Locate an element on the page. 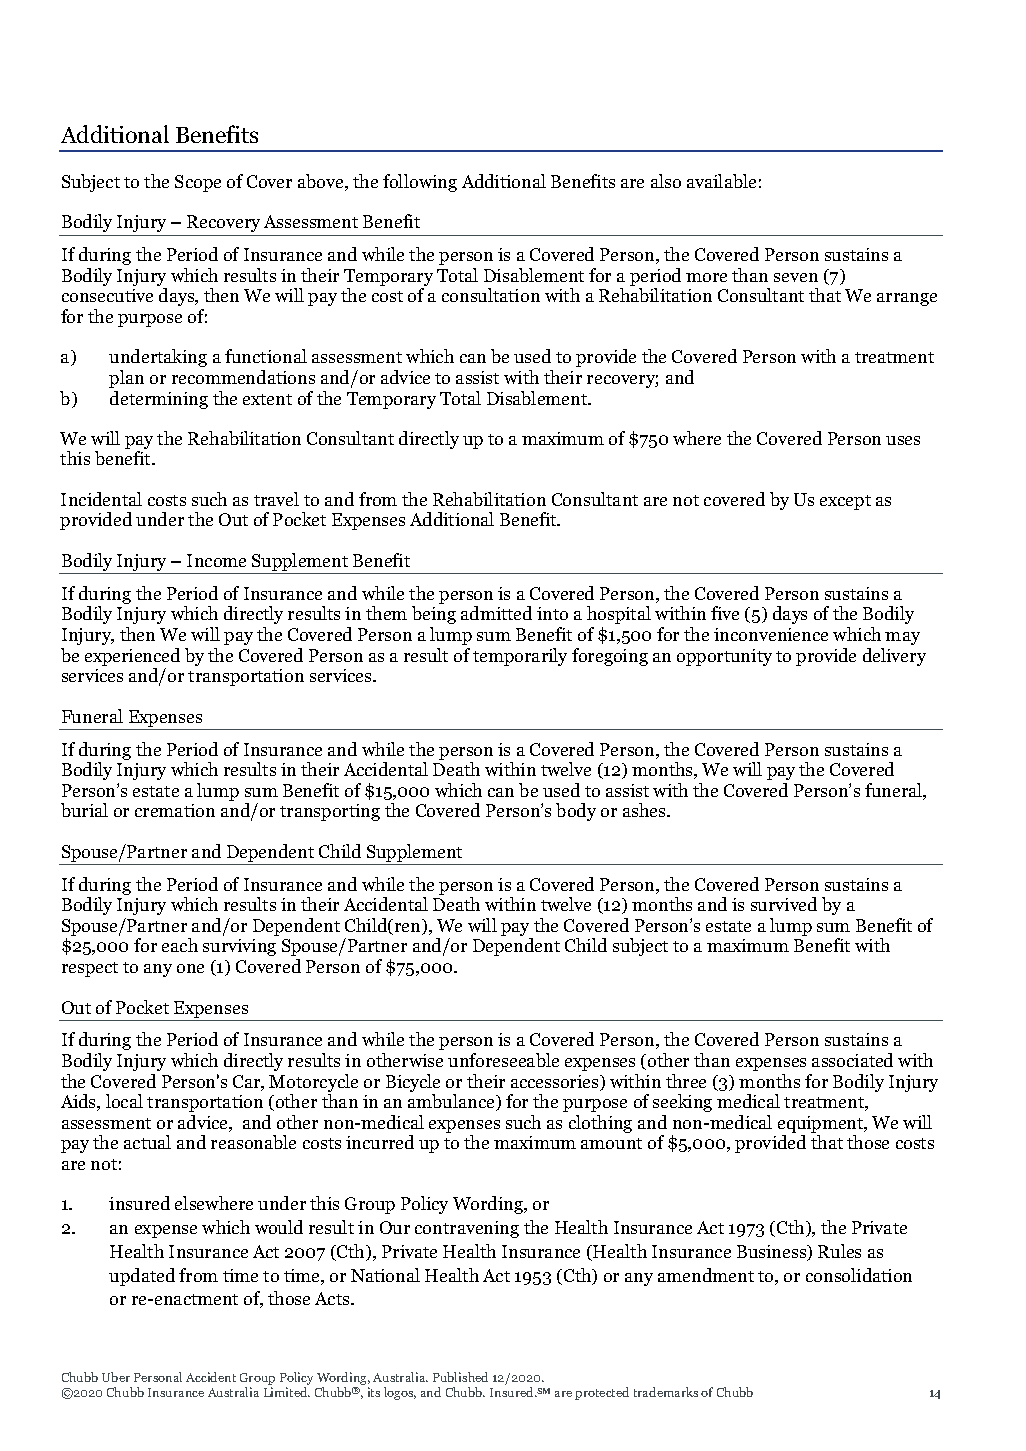 This page has width=1026, height=1451. Uber is located at coordinates (116, 1377).
